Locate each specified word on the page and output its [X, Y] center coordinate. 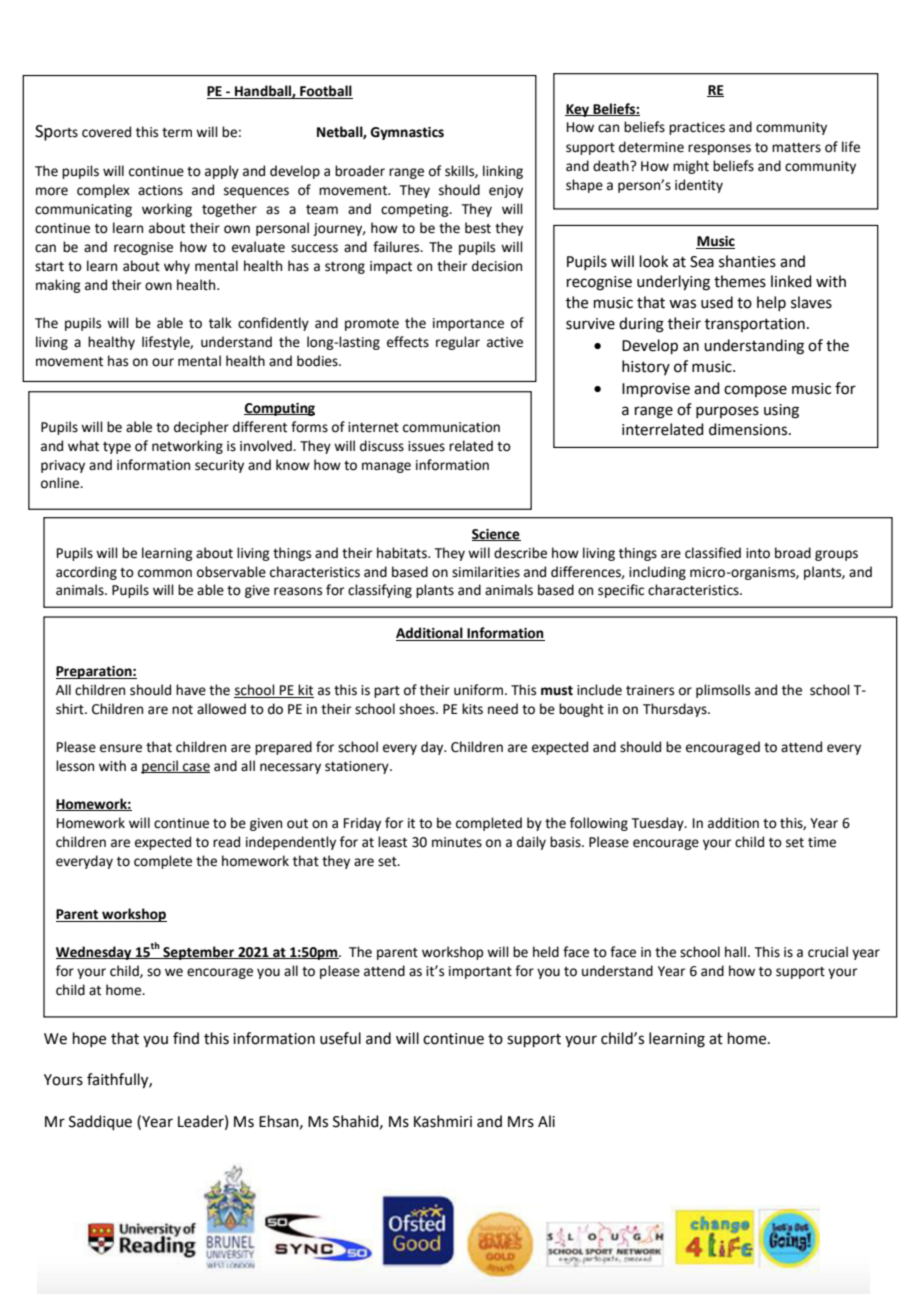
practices [697, 128]
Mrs [521, 1122]
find [186, 1038]
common [165, 573]
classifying [380, 591]
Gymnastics [407, 133]
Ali [546, 1121]
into [758, 553]
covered [106, 132]
